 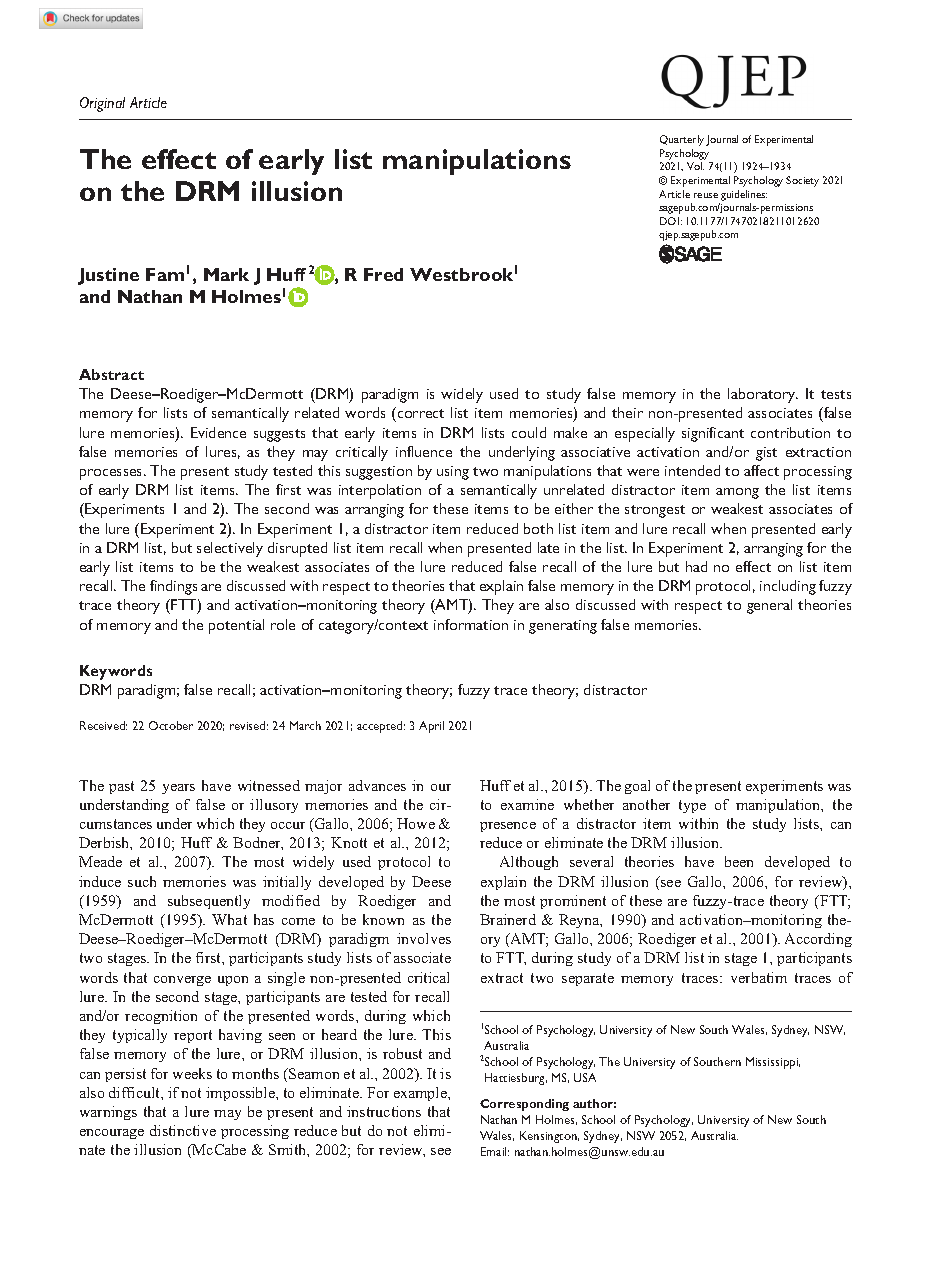 What do you see at coordinates (802, 181) in the screenshot?
I see `Society` at bounding box center [802, 181].
